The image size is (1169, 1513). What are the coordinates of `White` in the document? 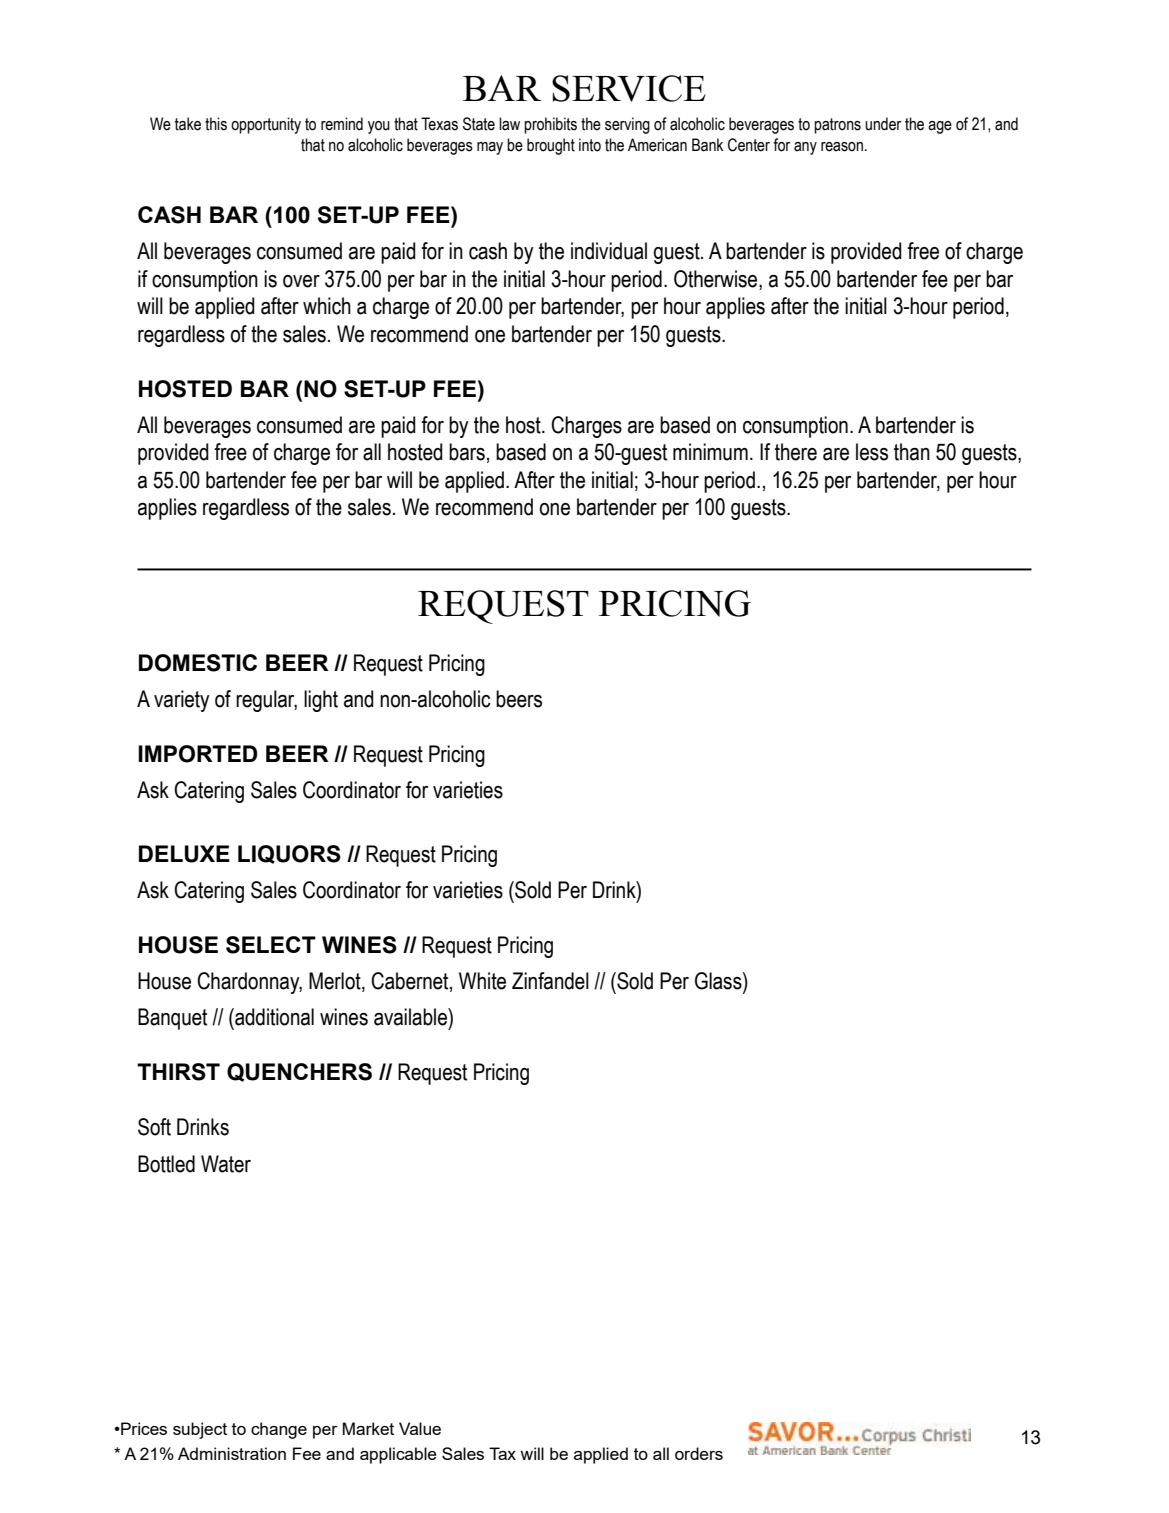 It's located at (482, 981).
